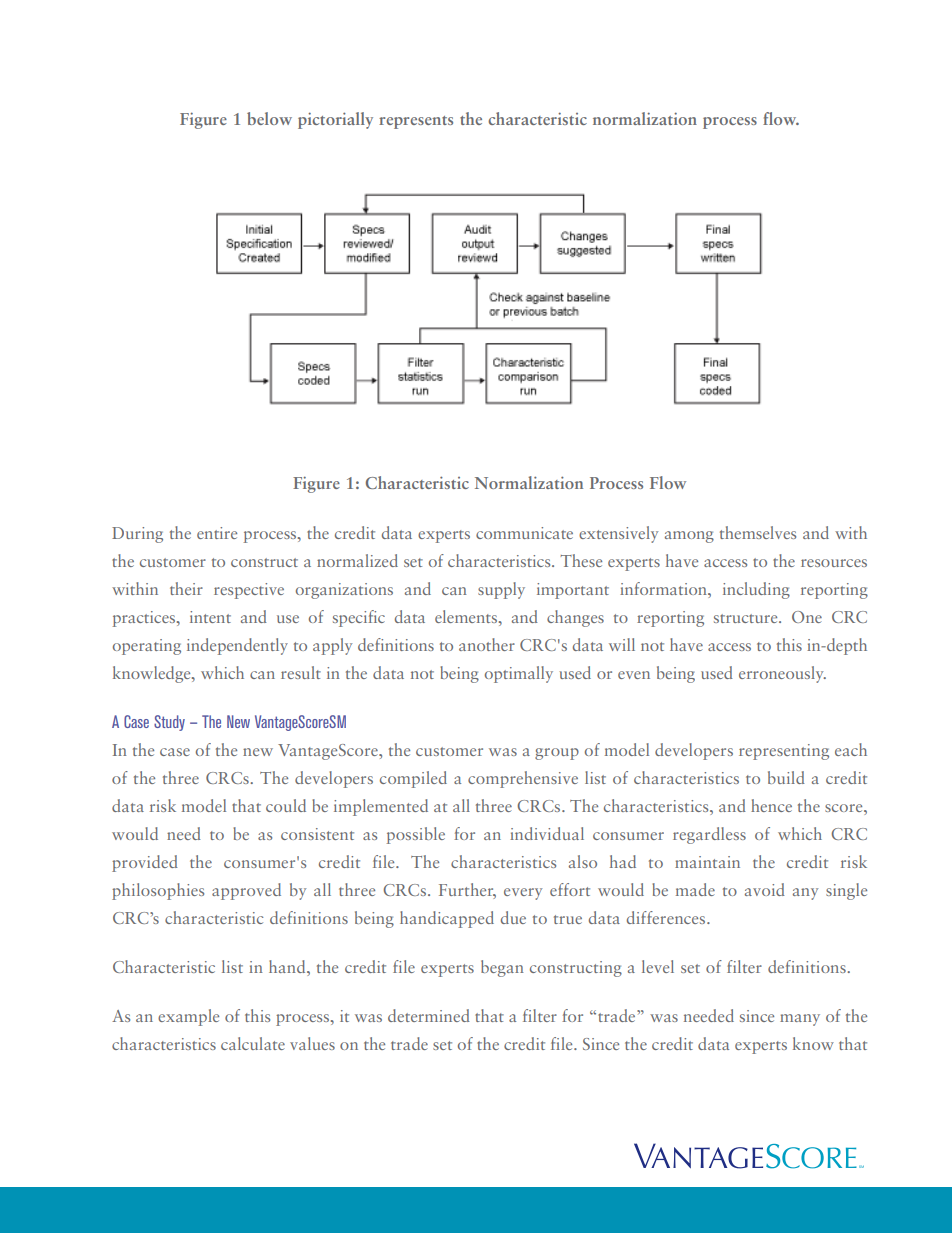  Describe the element at coordinates (524, 533) in the screenshot. I see `communicate` at that location.
